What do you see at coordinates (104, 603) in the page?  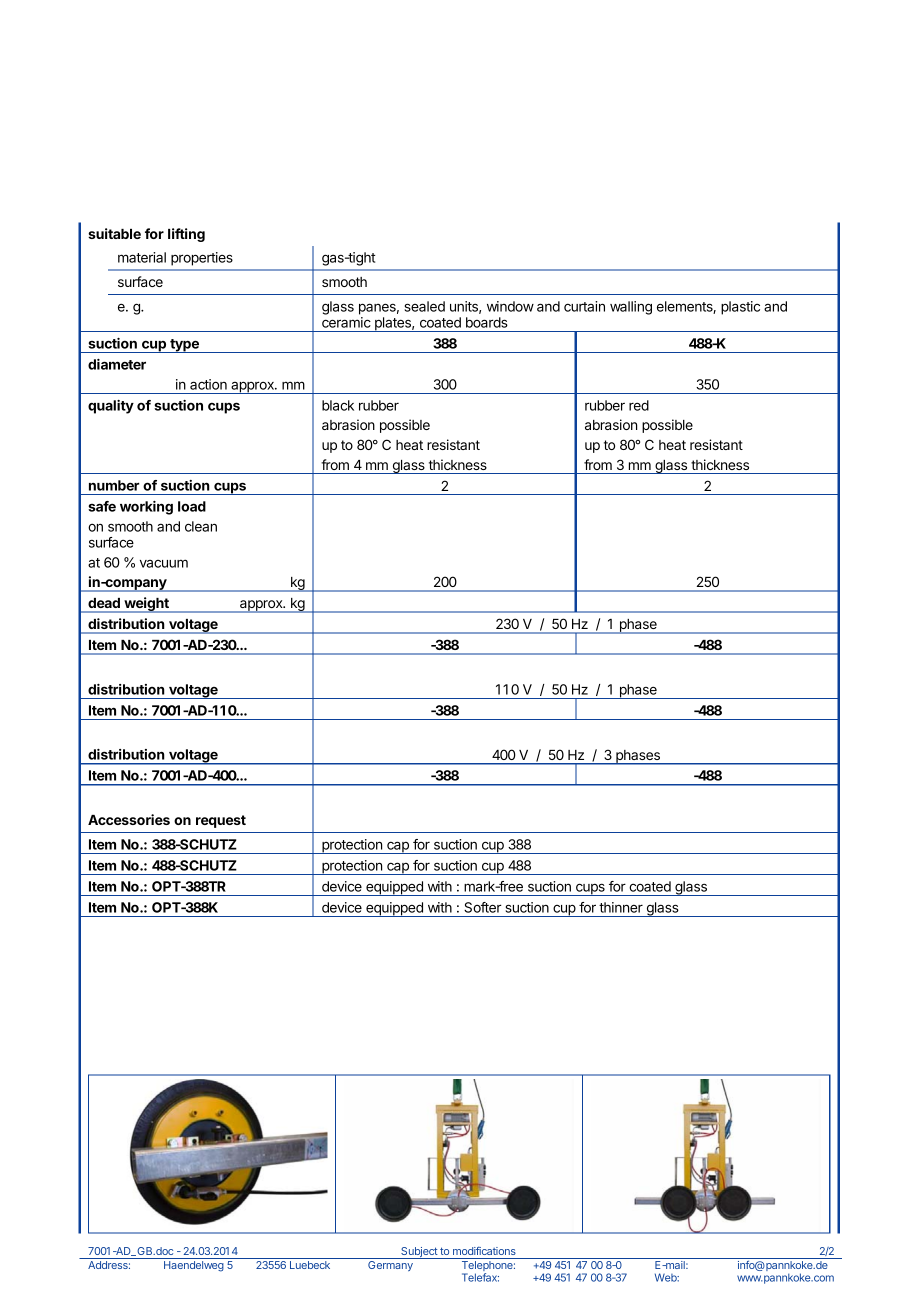 I see `dead` at bounding box center [104, 603].
